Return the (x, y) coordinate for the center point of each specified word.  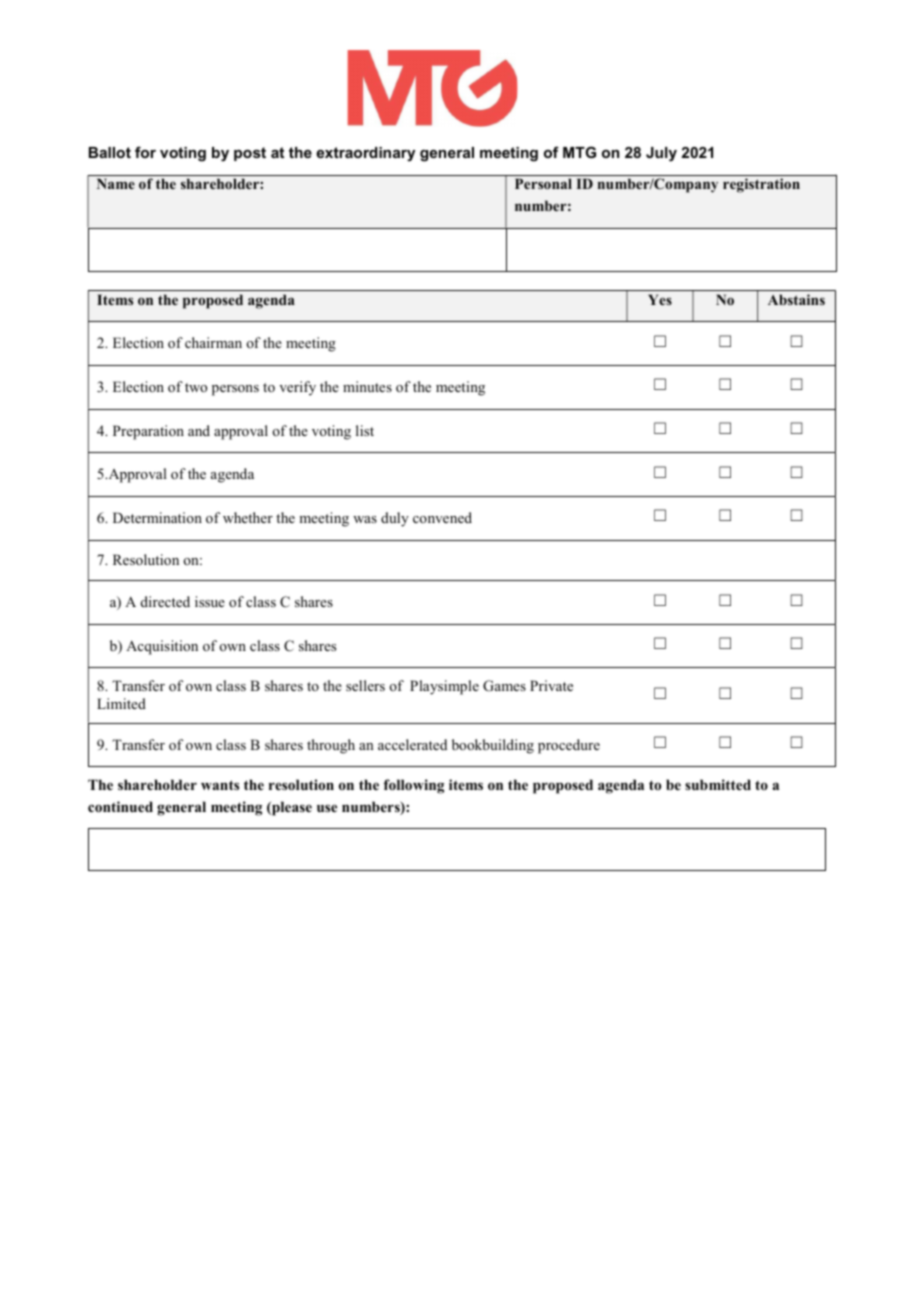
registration (761, 185)
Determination (157, 517)
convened (442, 517)
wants (220, 785)
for (145, 152)
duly (395, 519)
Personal (543, 183)
